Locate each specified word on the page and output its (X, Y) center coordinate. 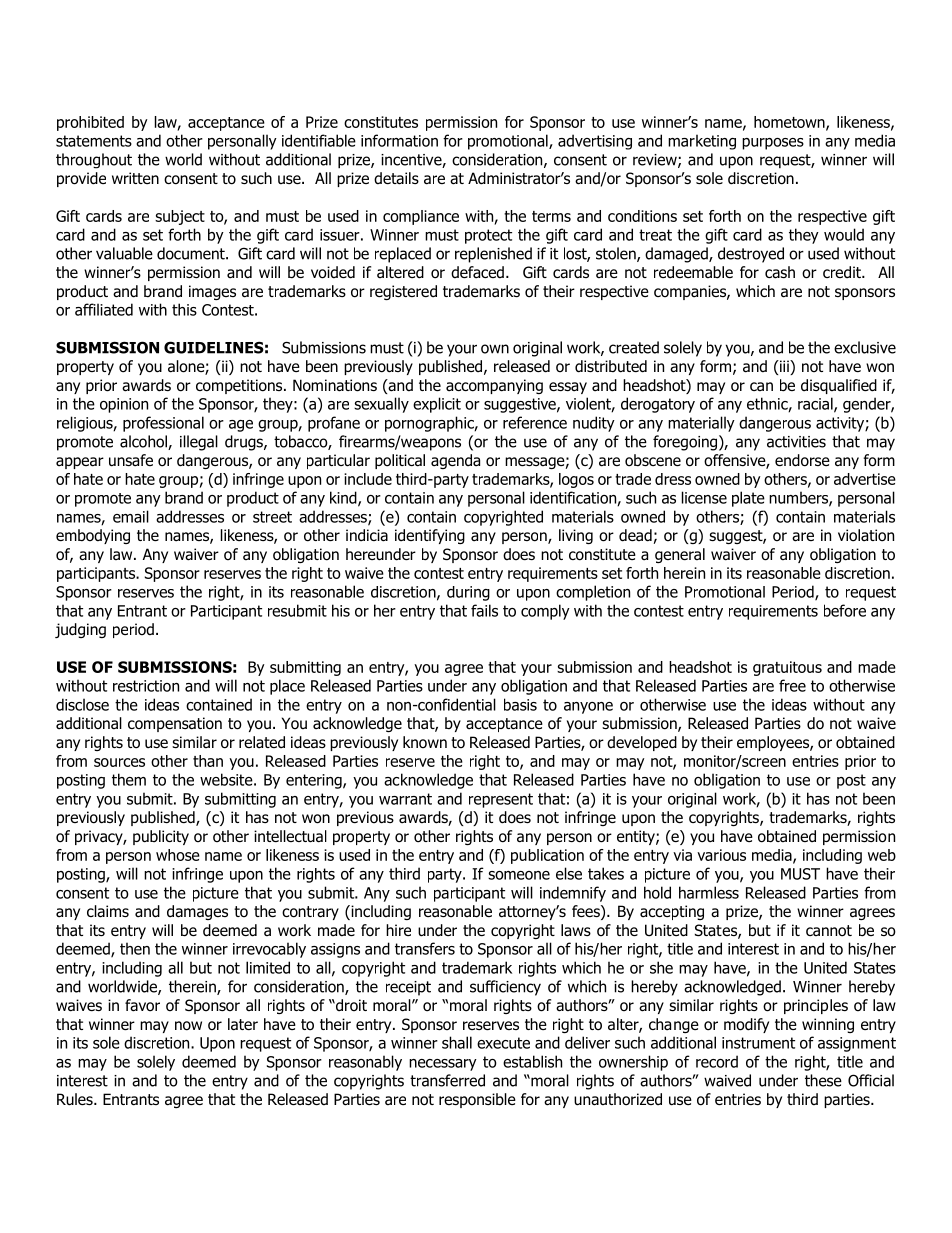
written (135, 178)
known (425, 742)
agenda (455, 461)
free (792, 685)
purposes (773, 144)
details (396, 178)
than (208, 761)
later (243, 1024)
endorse (802, 460)
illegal (199, 443)
